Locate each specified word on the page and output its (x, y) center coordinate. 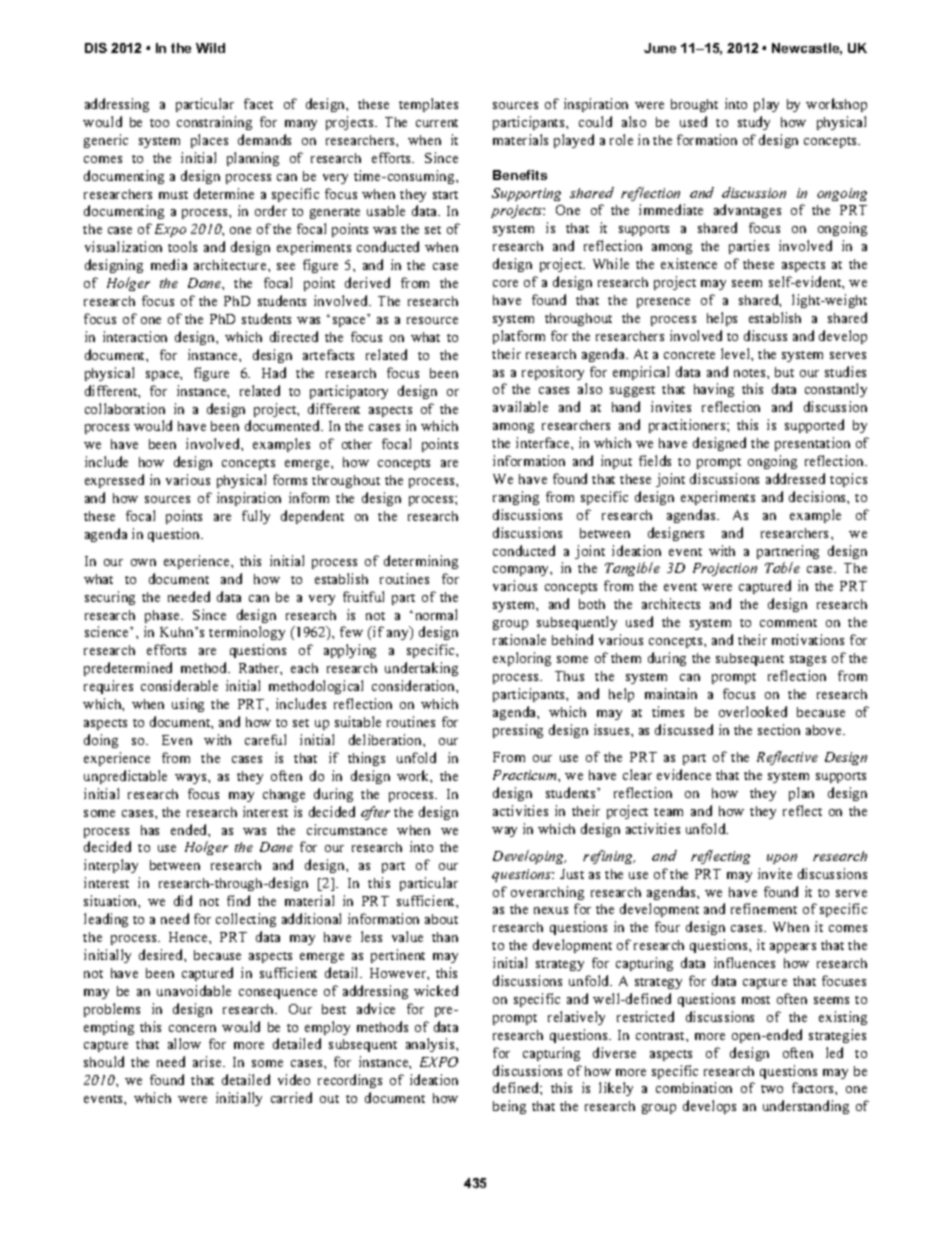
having (714, 390)
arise (208, 1061)
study (754, 123)
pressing (518, 731)
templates (428, 105)
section (779, 729)
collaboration (125, 408)
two (772, 1089)
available (520, 406)
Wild (210, 48)
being (509, 1107)
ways (192, 779)
